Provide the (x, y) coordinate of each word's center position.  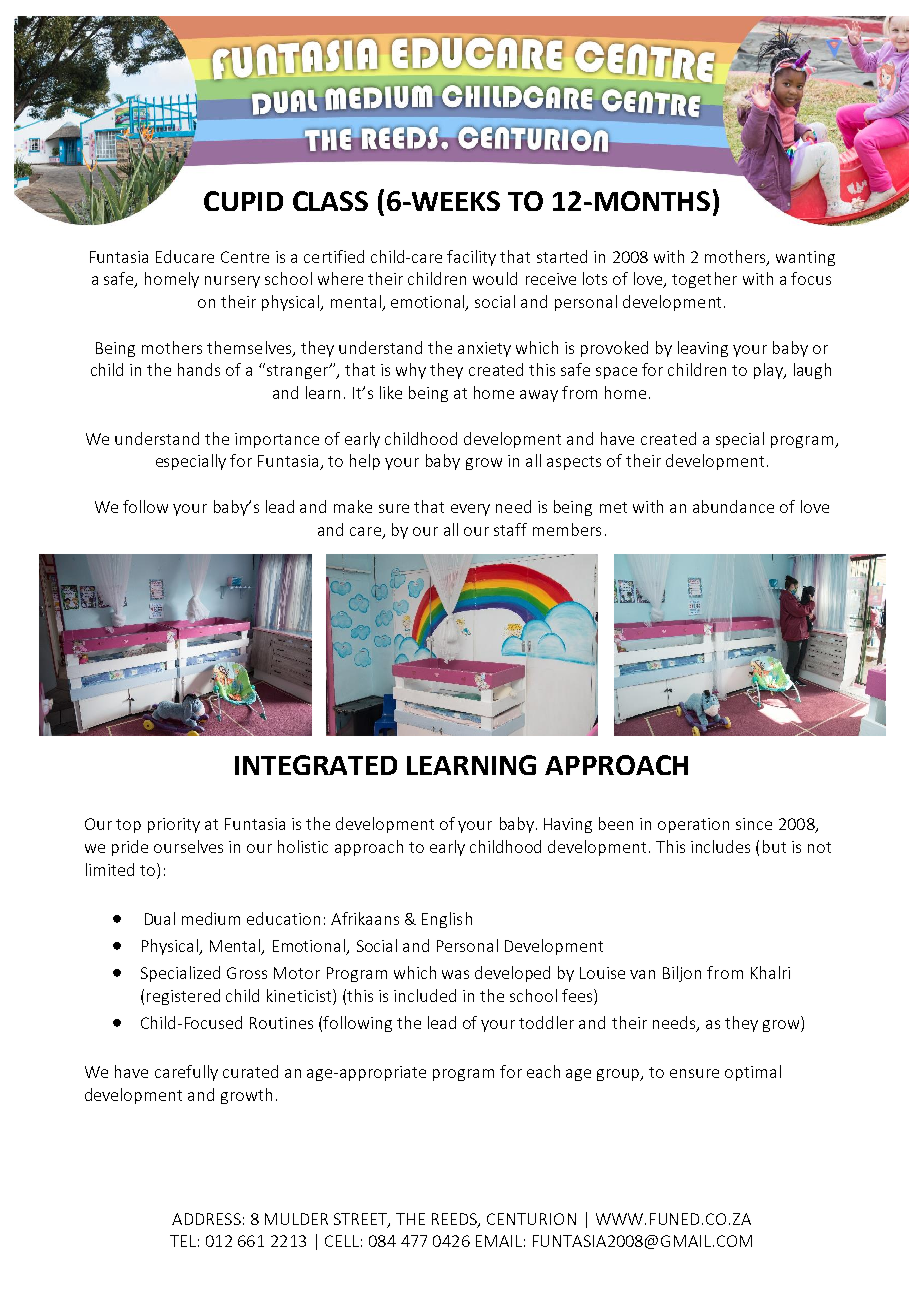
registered (183, 997)
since (754, 824)
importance (277, 440)
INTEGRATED (316, 765)
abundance (733, 506)
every (470, 510)
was (455, 974)
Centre (245, 257)
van (642, 974)
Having (568, 825)
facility (471, 258)
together (704, 280)
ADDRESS (206, 1219)
